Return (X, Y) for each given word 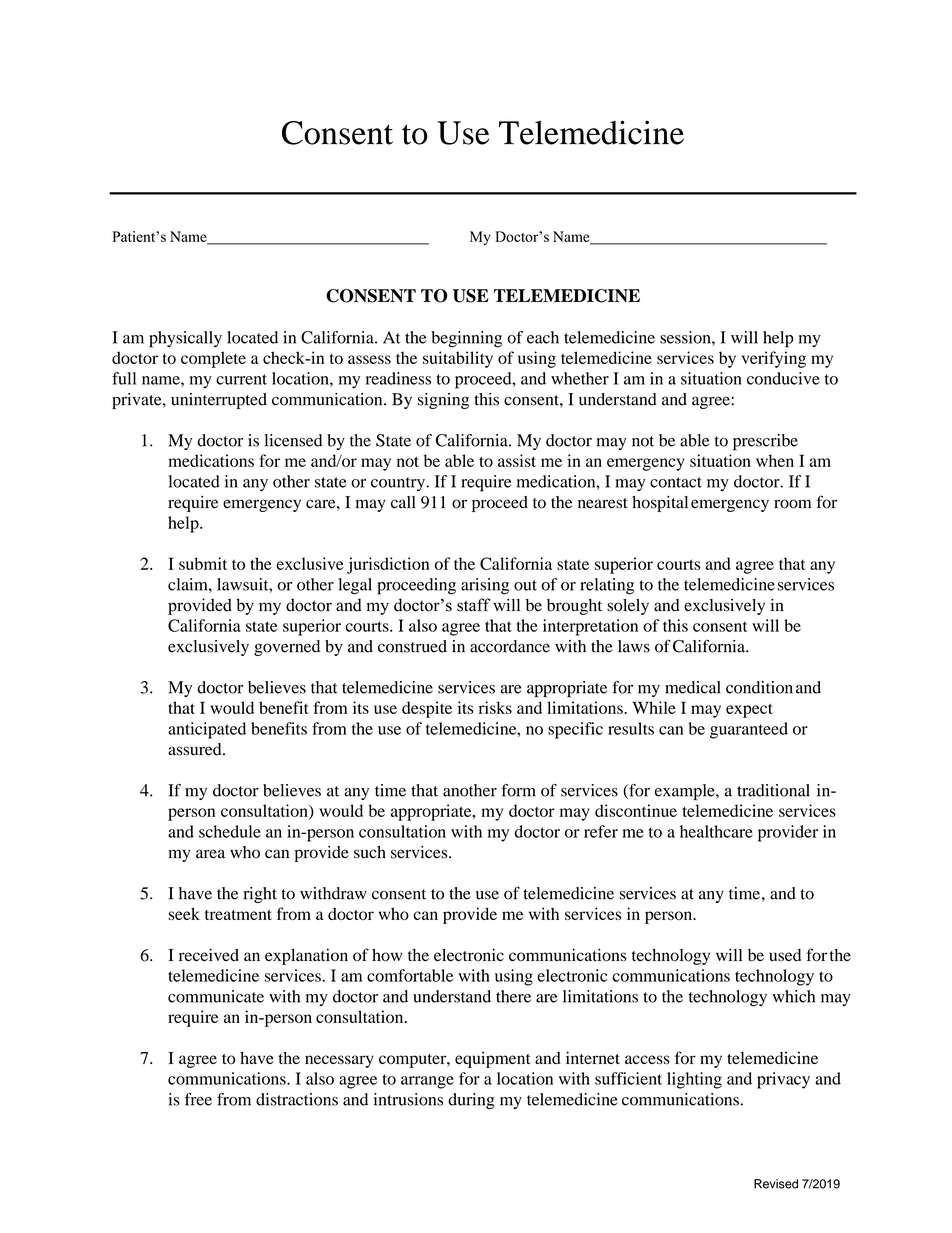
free (198, 1099)
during (471, 1101)
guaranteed (749, 730)
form (518, 790)
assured (196, 749)
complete (213, 359)
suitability (458, 359)
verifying (774, 359)
